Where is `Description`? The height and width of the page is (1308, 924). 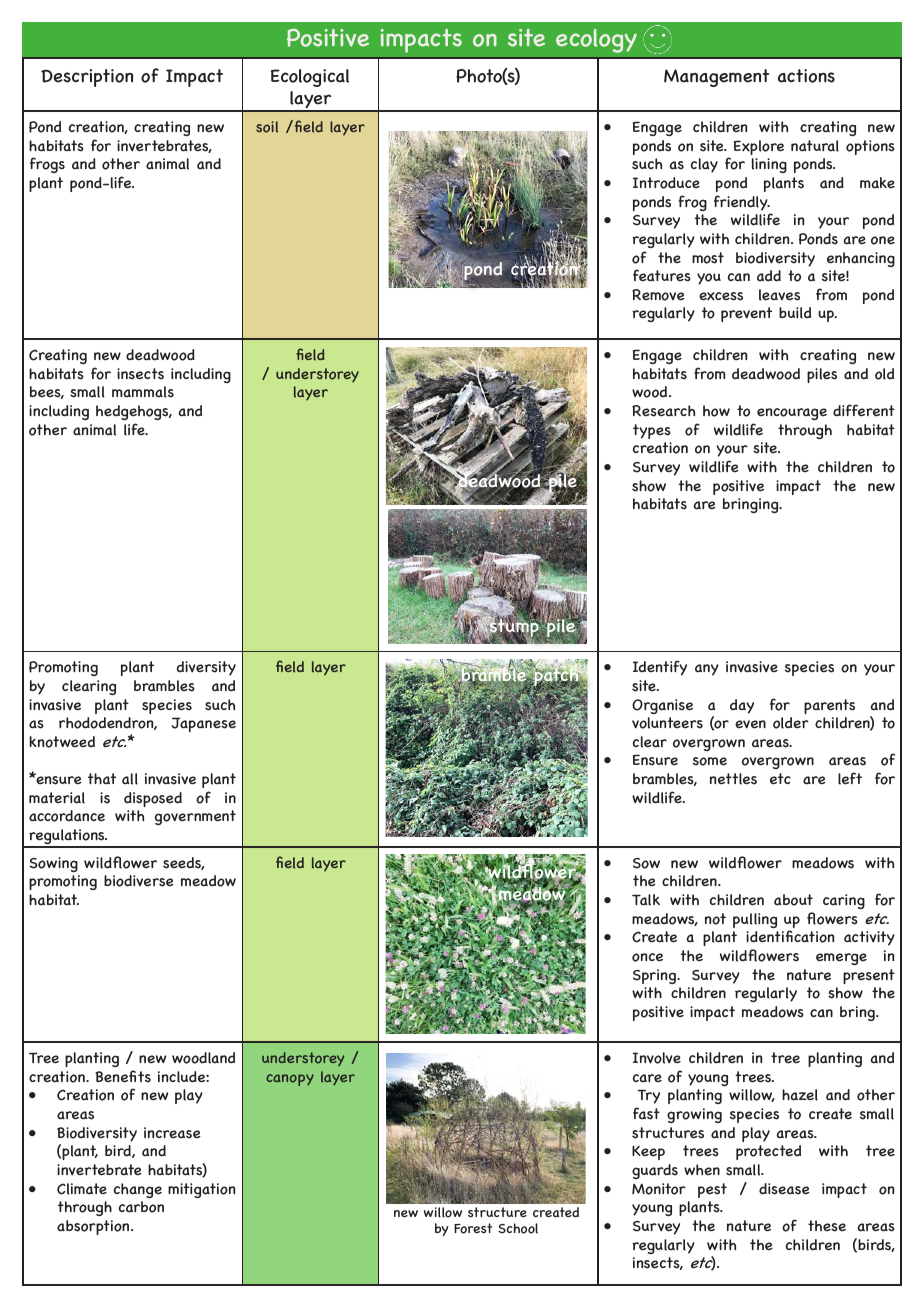 Description is located at coordinates (87, 78).
